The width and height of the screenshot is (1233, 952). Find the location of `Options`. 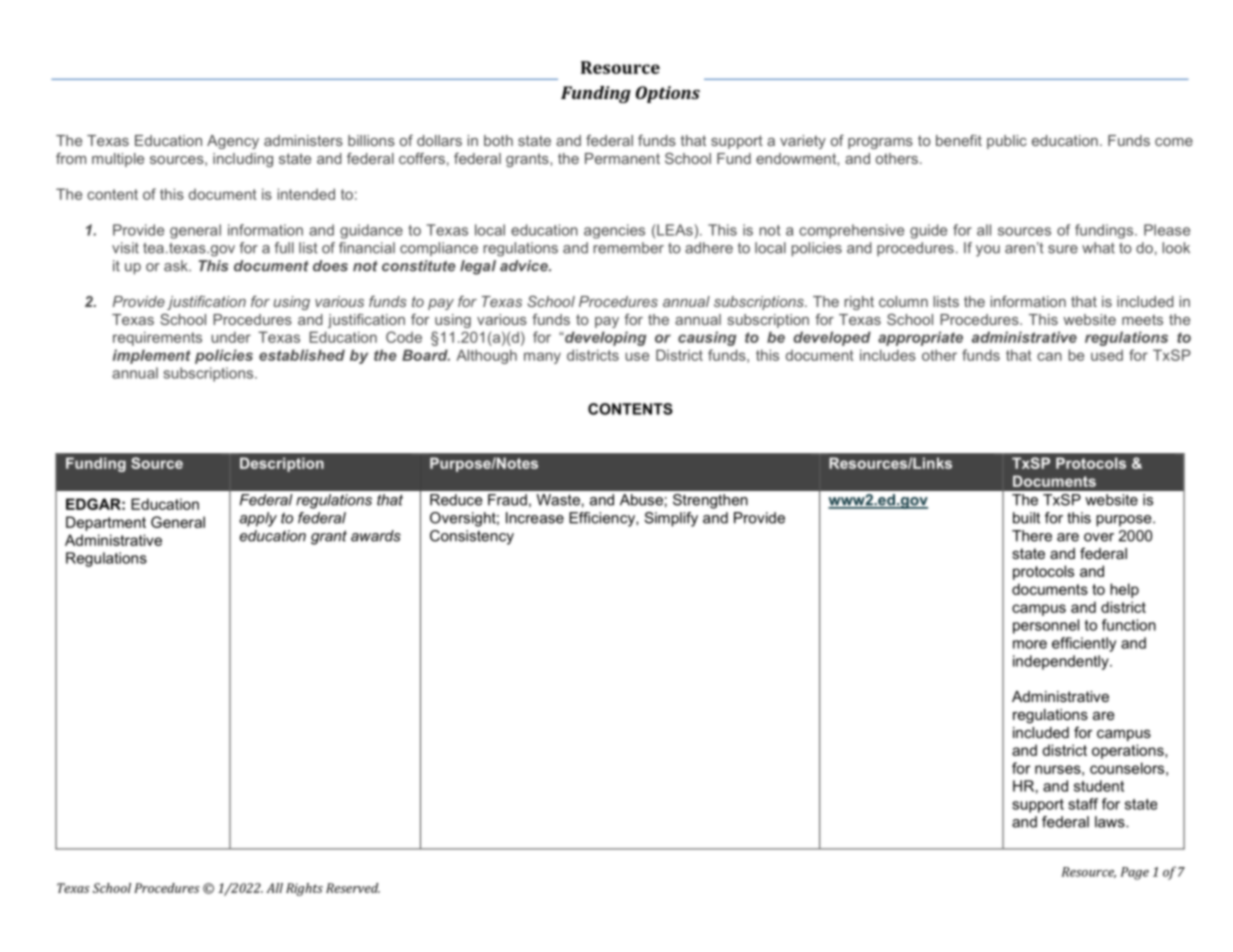

Options is located at coordinates (668, 94).
